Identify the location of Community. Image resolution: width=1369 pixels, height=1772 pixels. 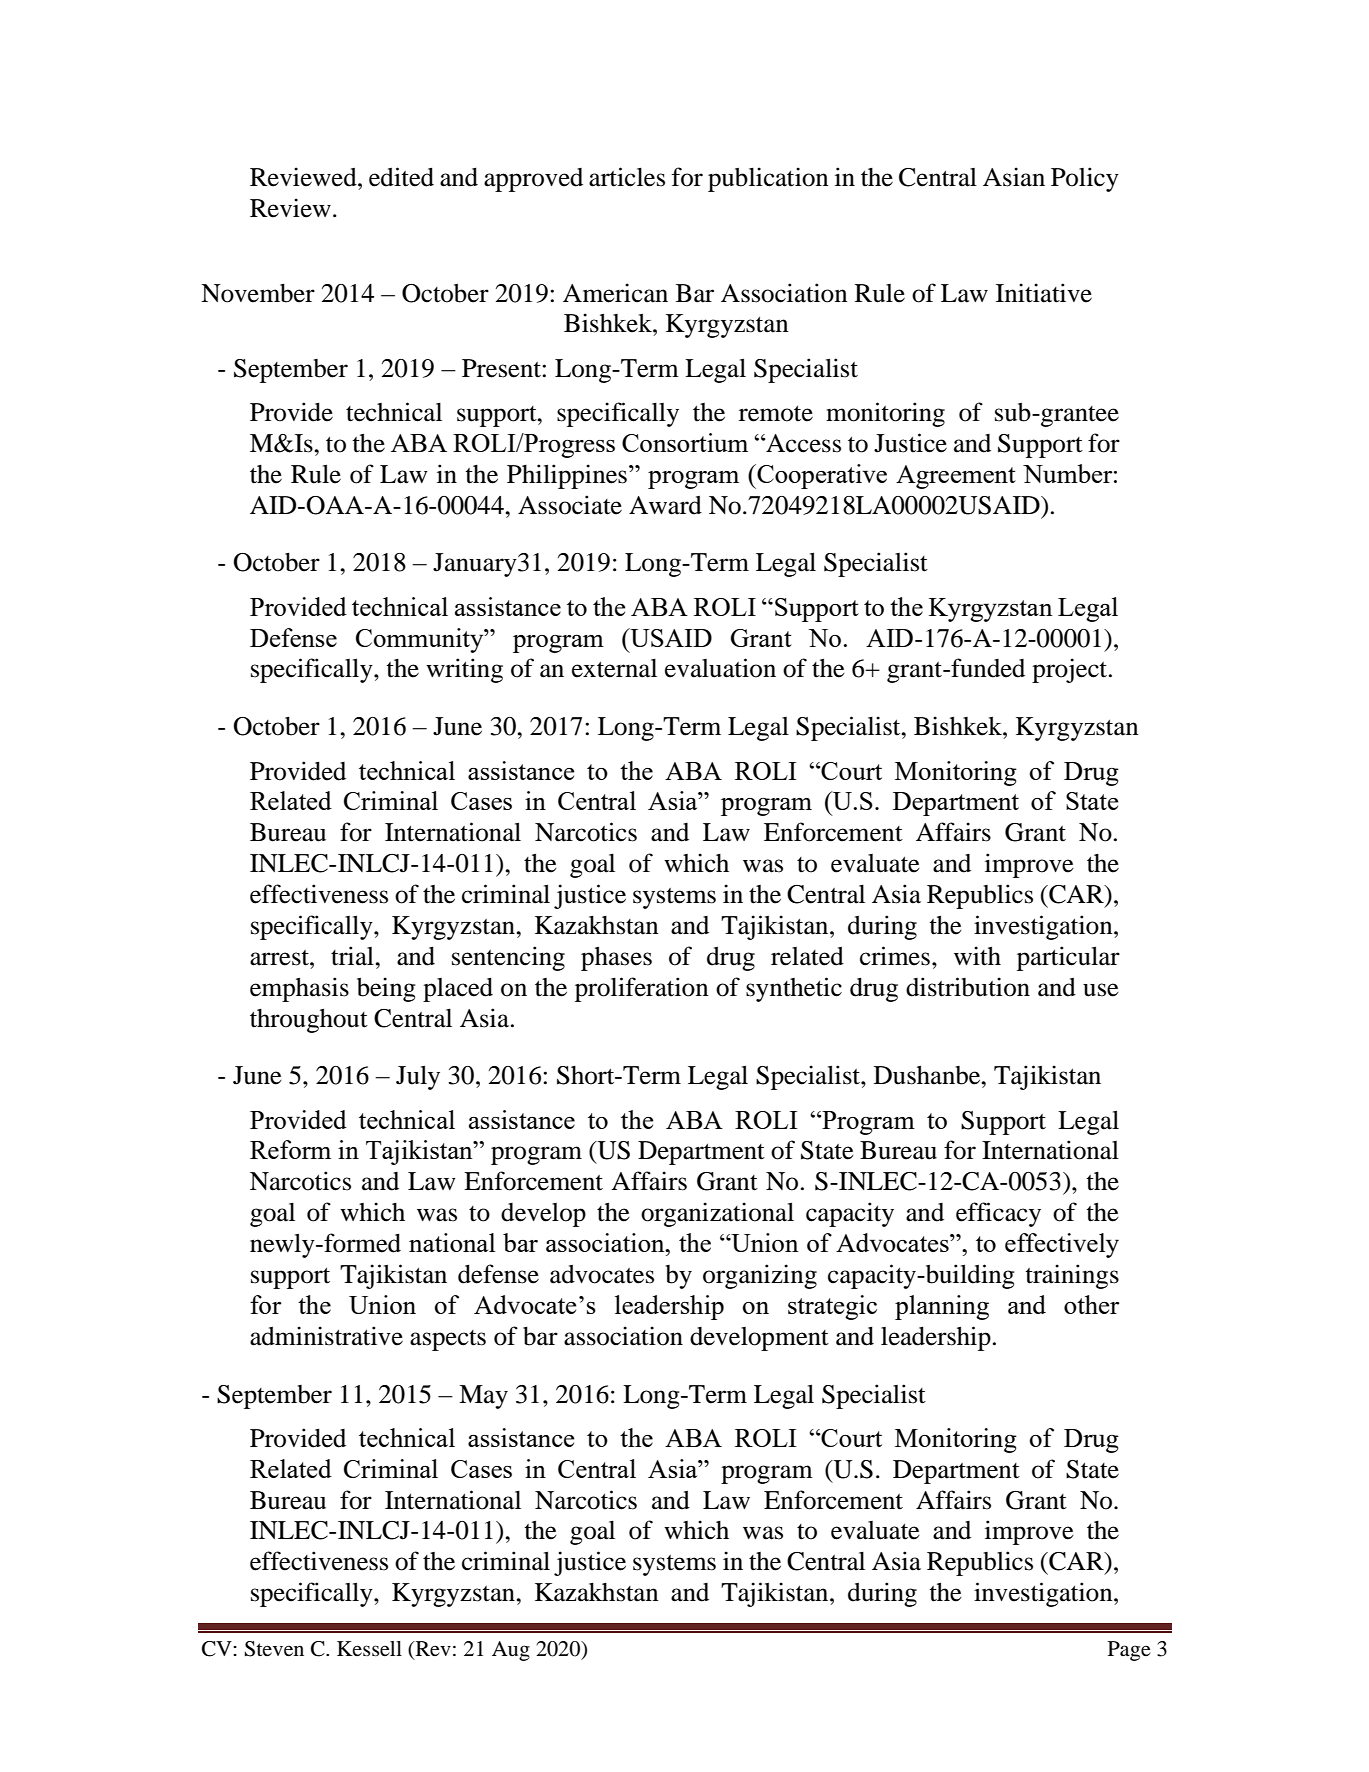
(421, 640).
